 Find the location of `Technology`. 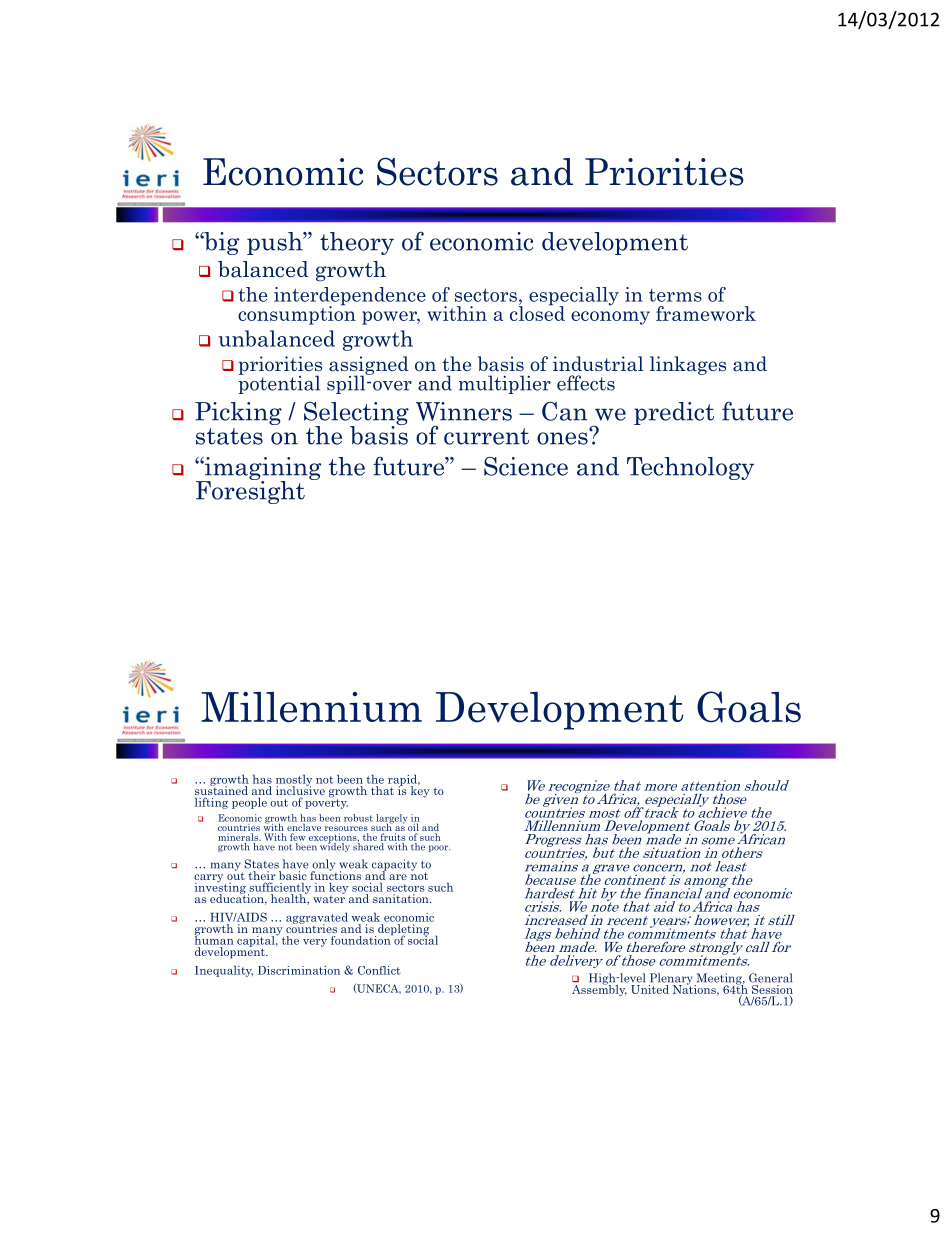

Technology is located at coordinates (690, 468).
